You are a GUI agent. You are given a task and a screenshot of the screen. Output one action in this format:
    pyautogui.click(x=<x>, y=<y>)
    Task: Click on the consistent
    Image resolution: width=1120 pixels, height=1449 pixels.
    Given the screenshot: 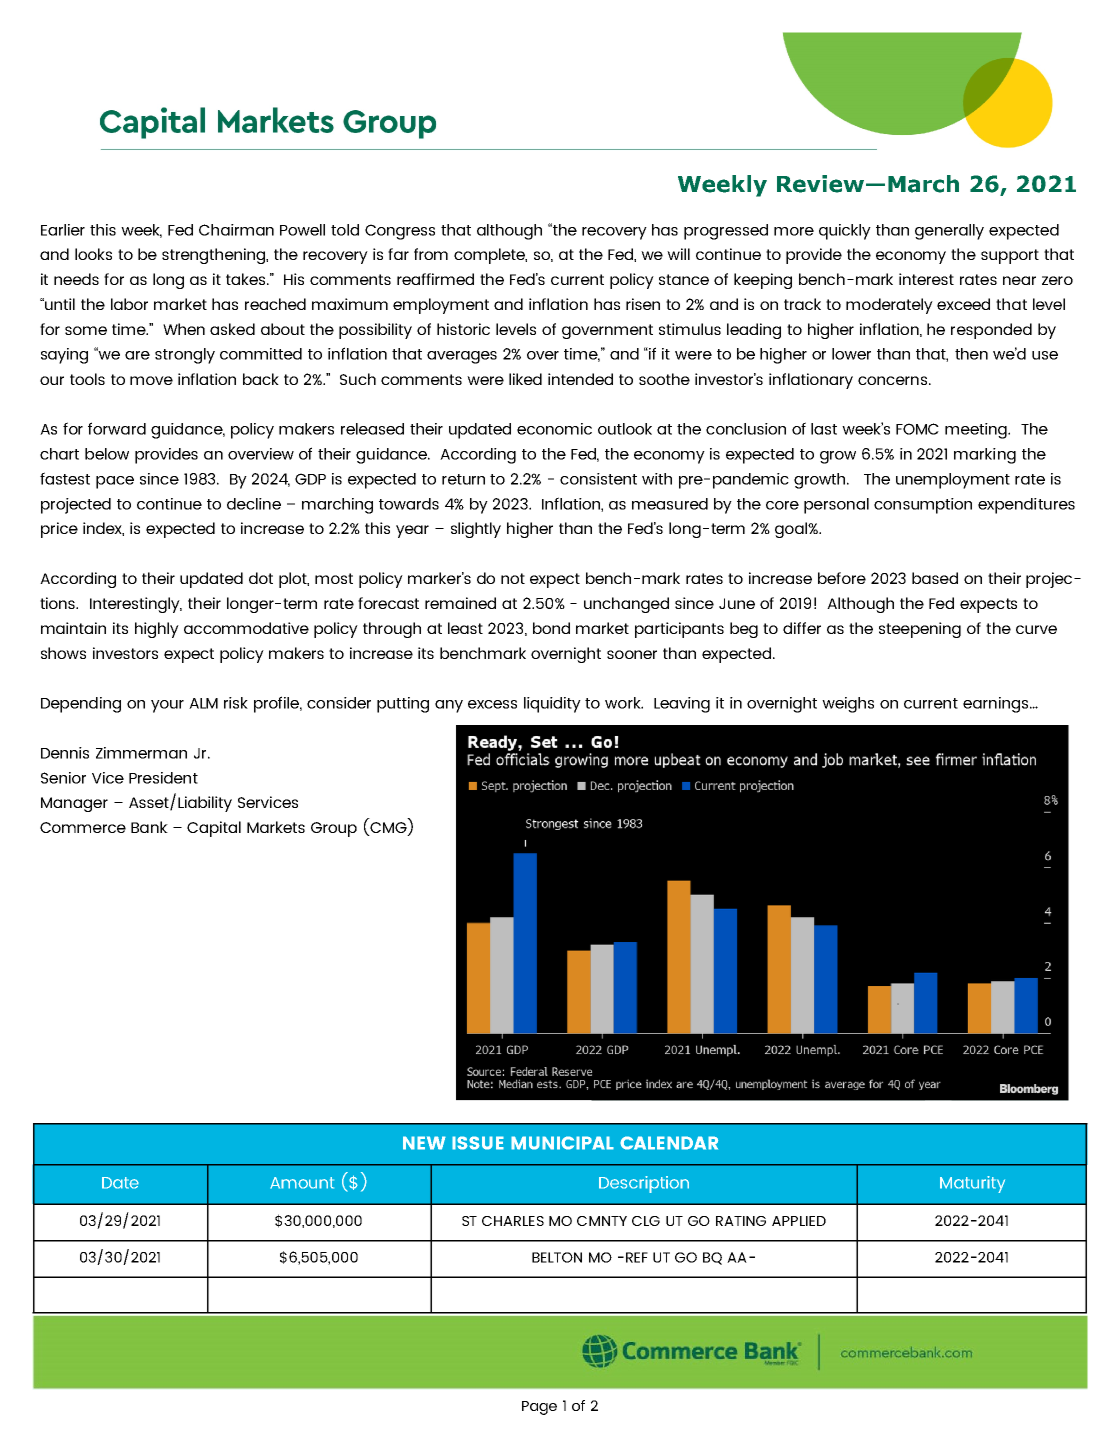 What is the action you would take?
    pyautogui.click(x=598, y=479)
